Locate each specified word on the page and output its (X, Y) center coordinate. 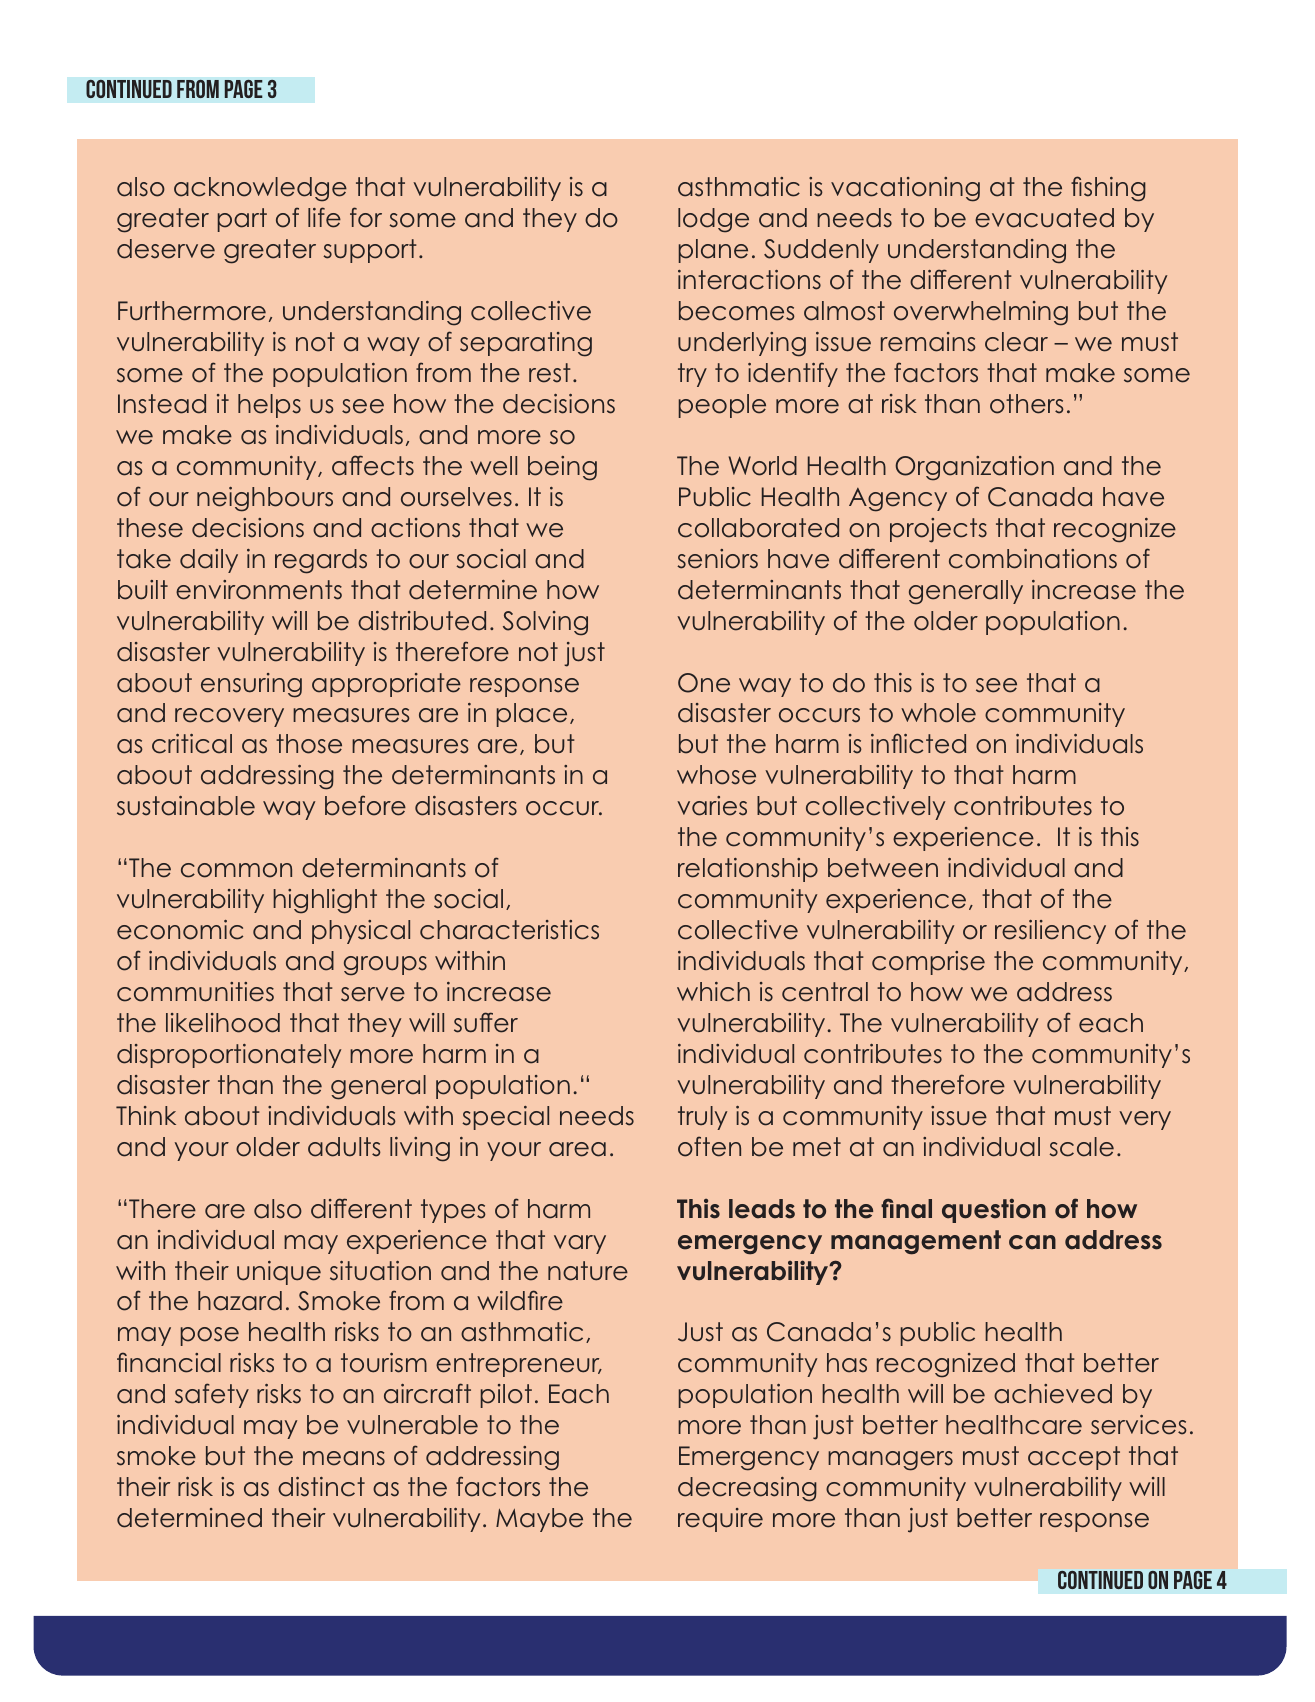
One (704, 683)
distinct (321, 1487)
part (242, 220)
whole (938, 713)
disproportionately (229, 1056)
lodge (713, 220)
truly (702, 1118)
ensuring (251, 685)
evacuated (1044, 218)
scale (1081, 1147)
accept (1074, 1458)
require (720, 1520)
